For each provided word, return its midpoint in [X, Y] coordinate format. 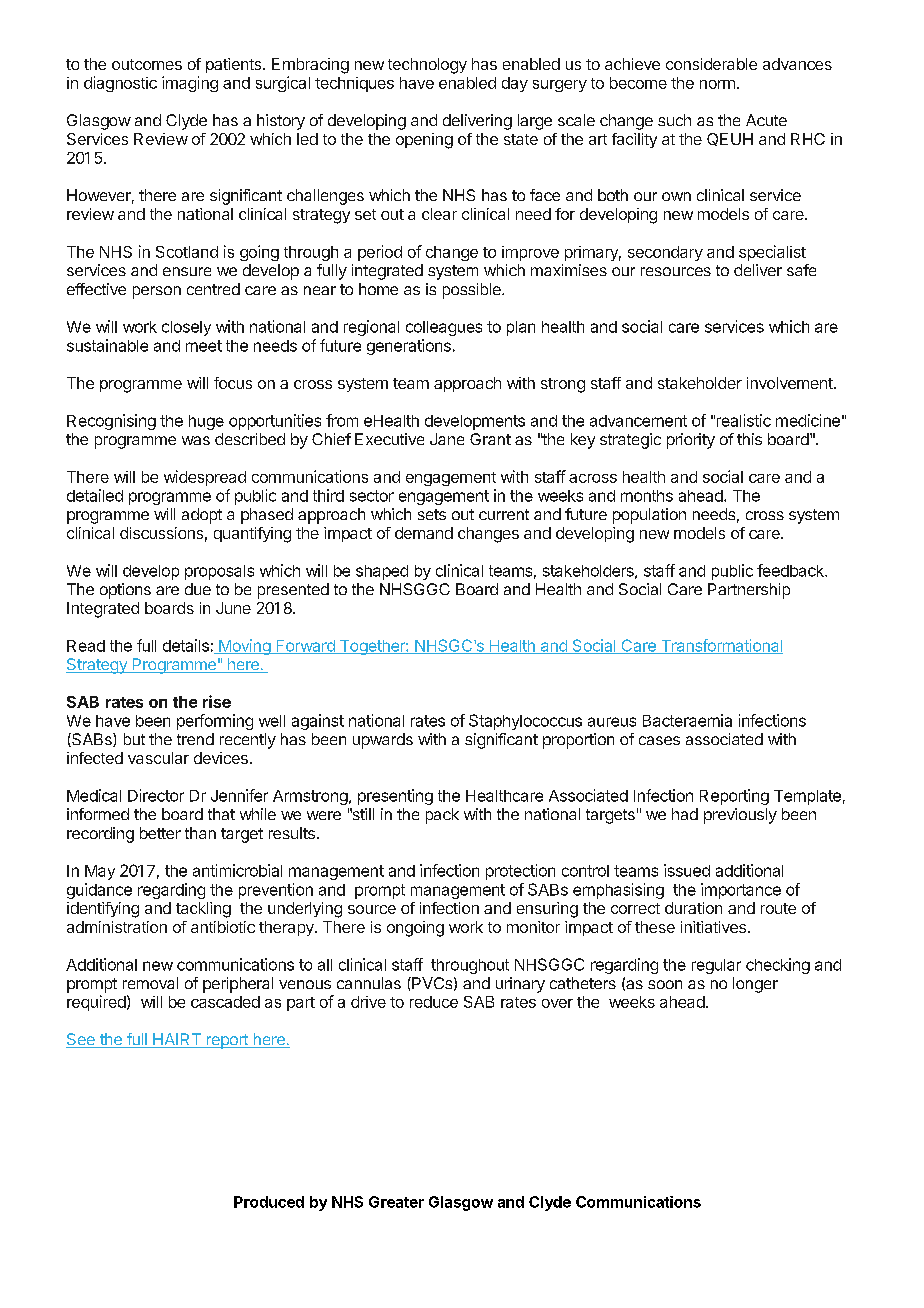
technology [427, 66]
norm [717, 84]
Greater [396, 1202]
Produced [269, 1202]
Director [156, 795]
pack [442, 816]
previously [740, 816]
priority [691, 441]
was [196, 440]
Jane [447, 439]
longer [755, 985]
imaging [190, 84]
